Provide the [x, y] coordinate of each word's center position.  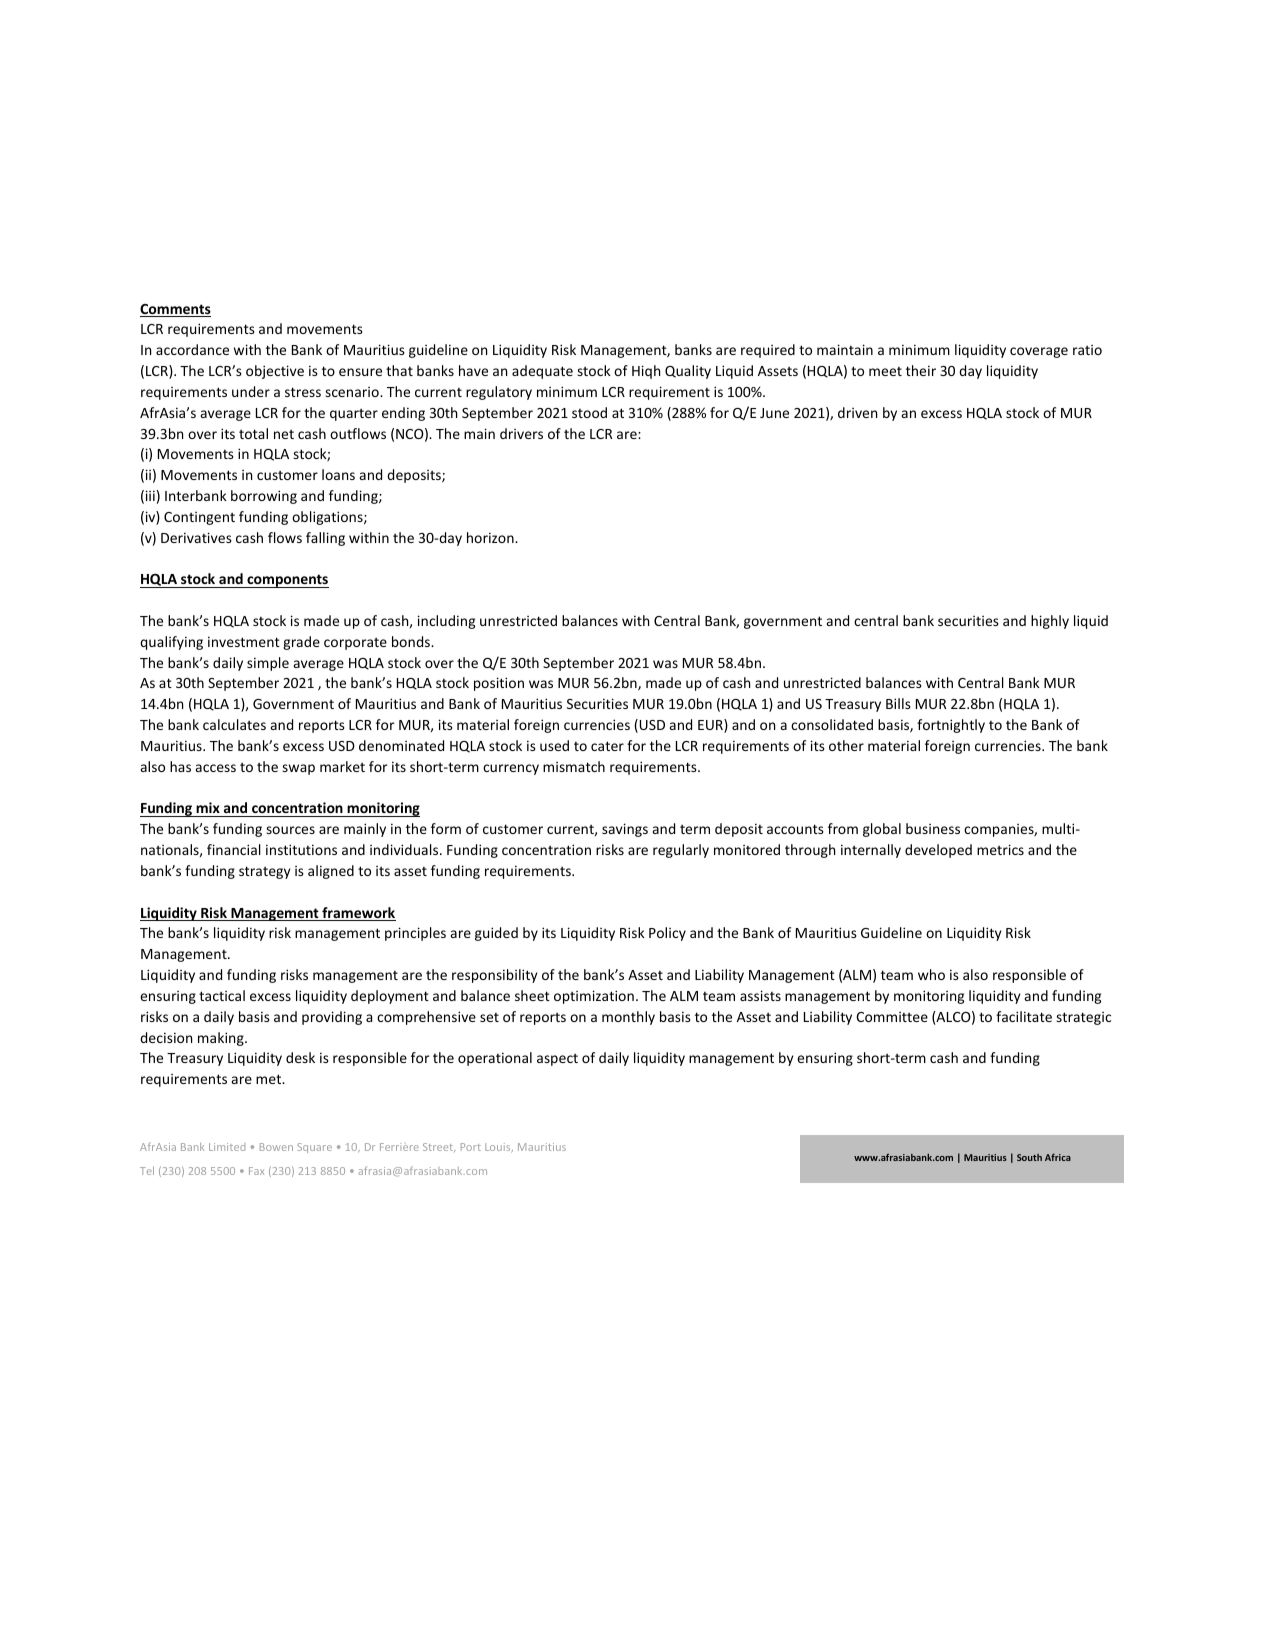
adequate [542, 372]
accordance [192, 349]
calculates [234, 724]
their [921, 370]
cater [607, 746]
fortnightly [951, 726]
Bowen [276, 1147]
